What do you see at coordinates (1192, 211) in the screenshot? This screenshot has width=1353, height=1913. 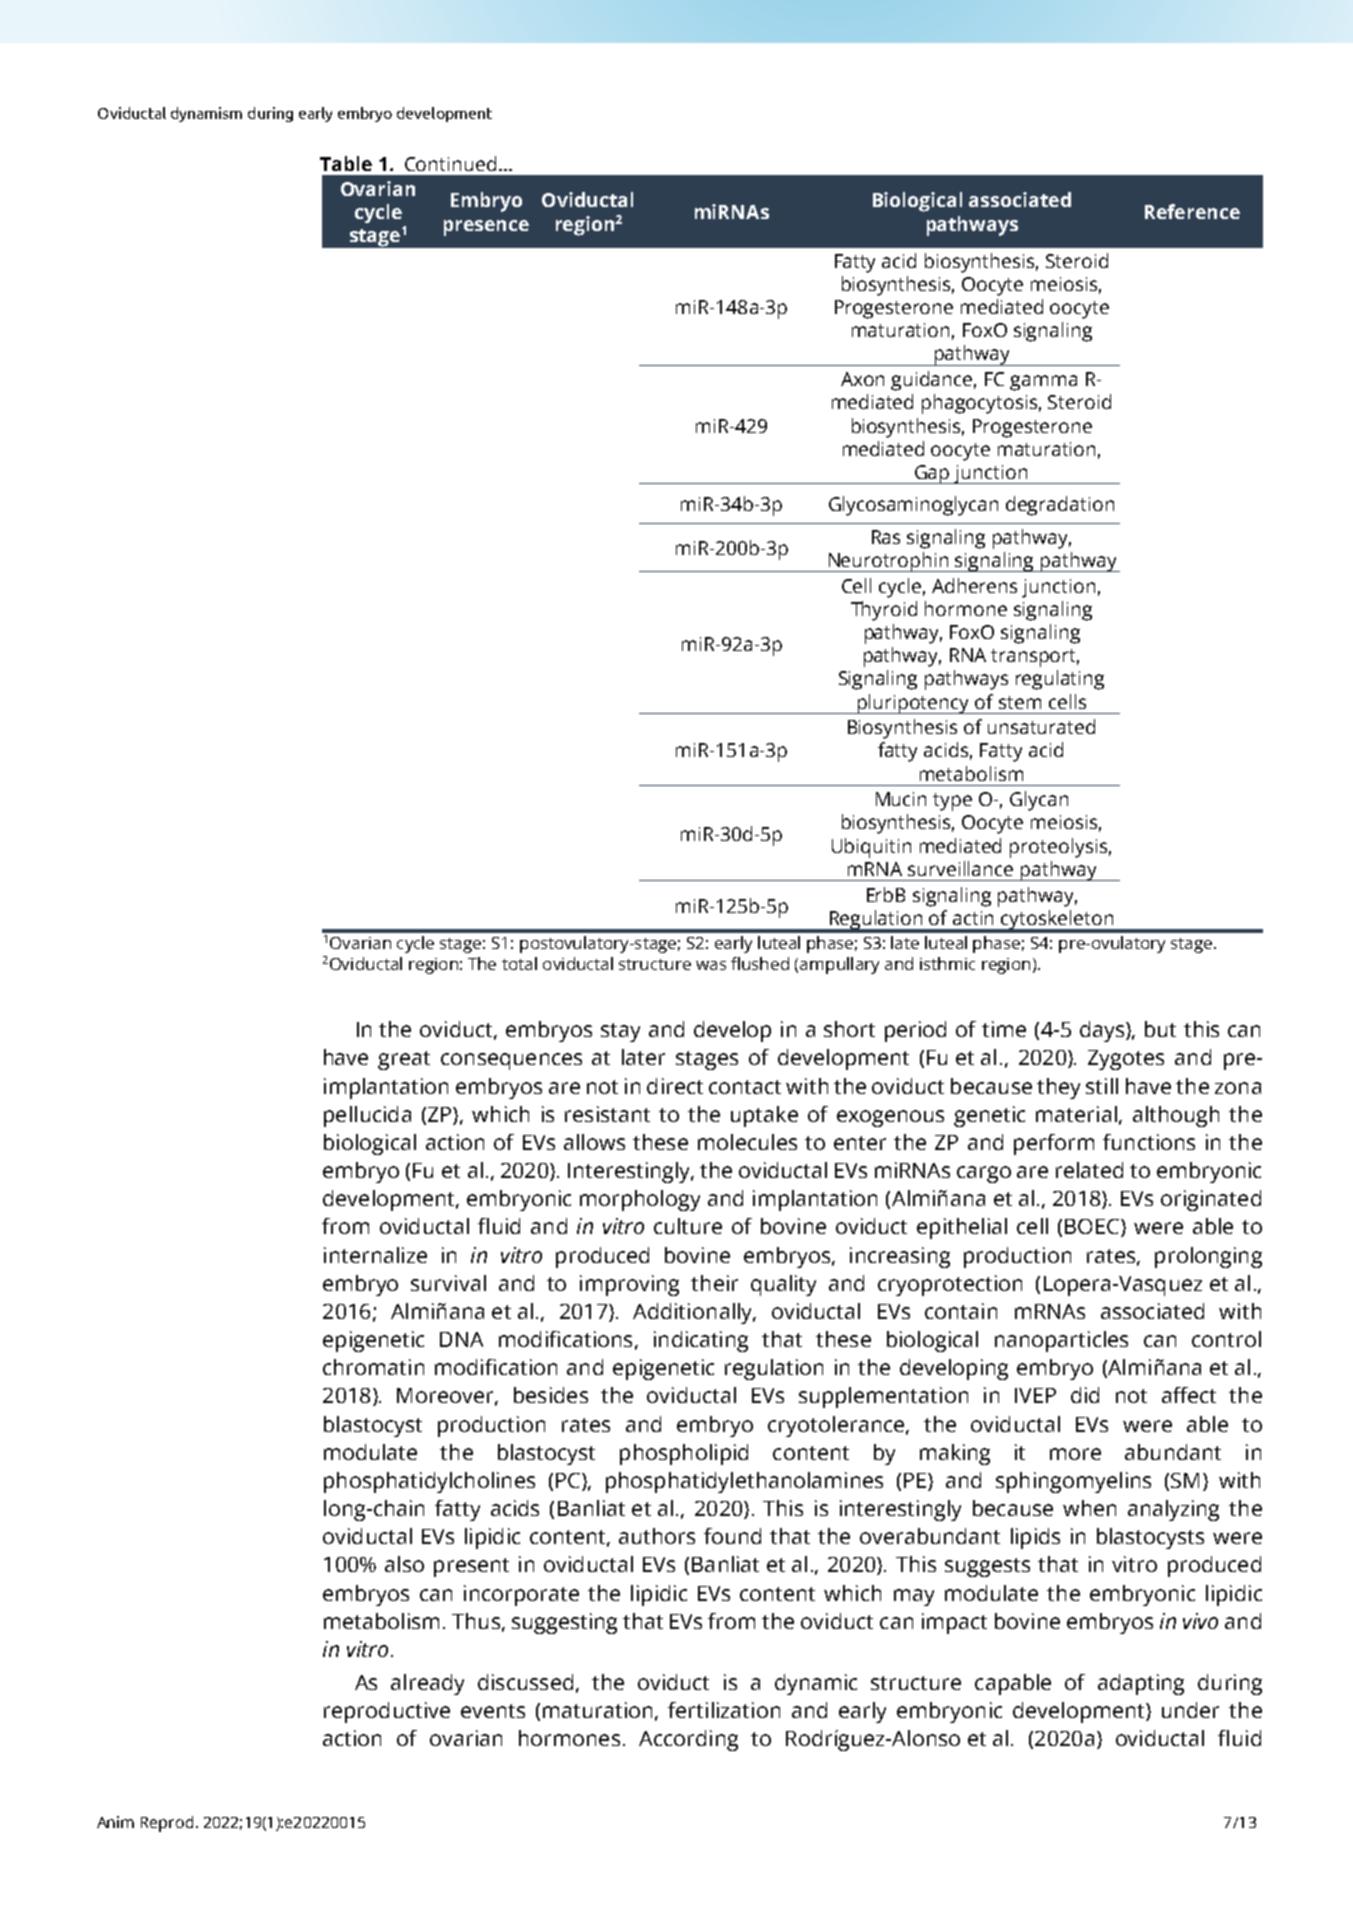 I see `Reference` at bounding box center [1192, 211].
